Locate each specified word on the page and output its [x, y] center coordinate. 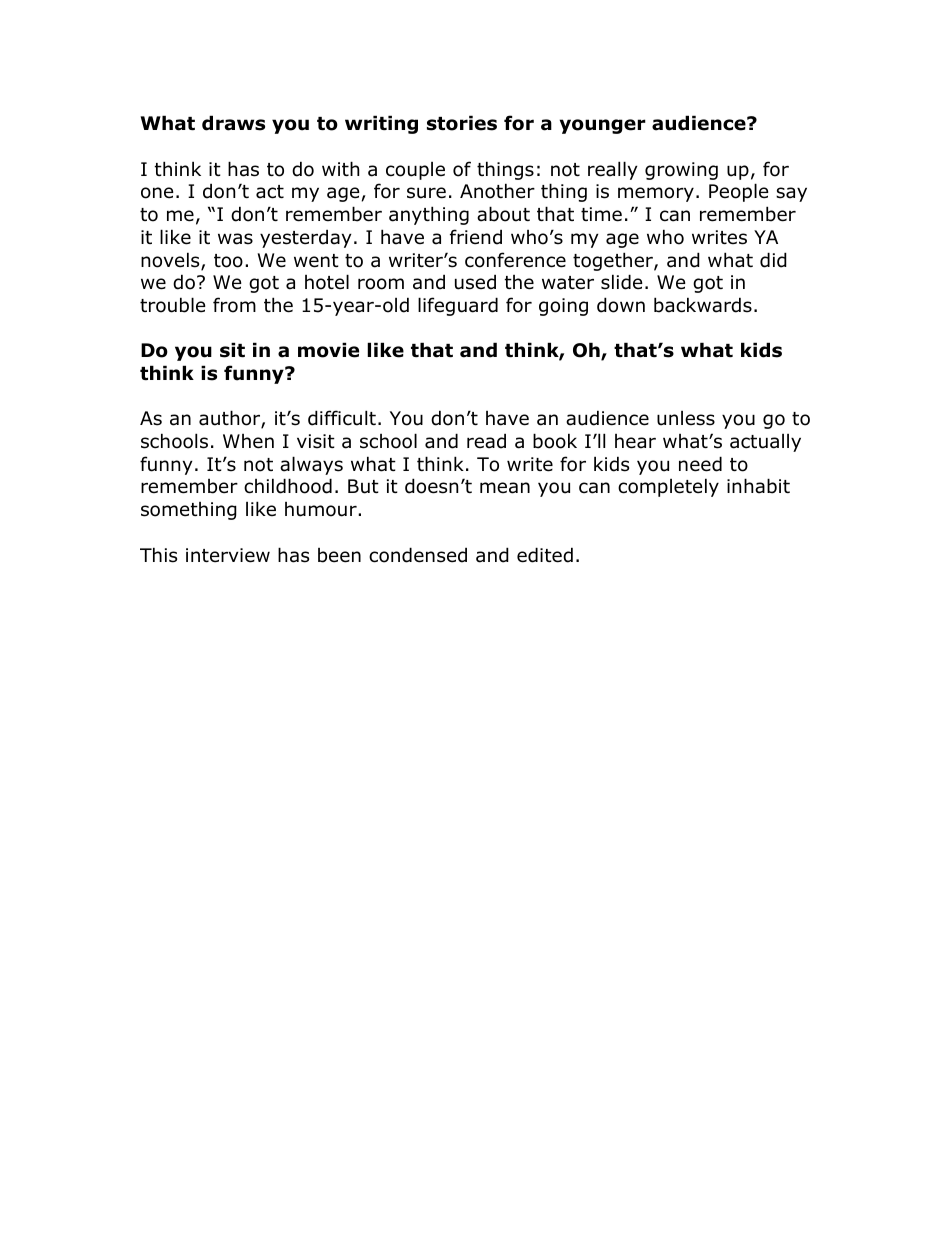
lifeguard [458, 306]
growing [681, 171]
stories [462, 123]
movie [328, 350]
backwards [703, 305]
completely [668, 487]
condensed [418, 555]
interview [228, 555]
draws [233, 123]
